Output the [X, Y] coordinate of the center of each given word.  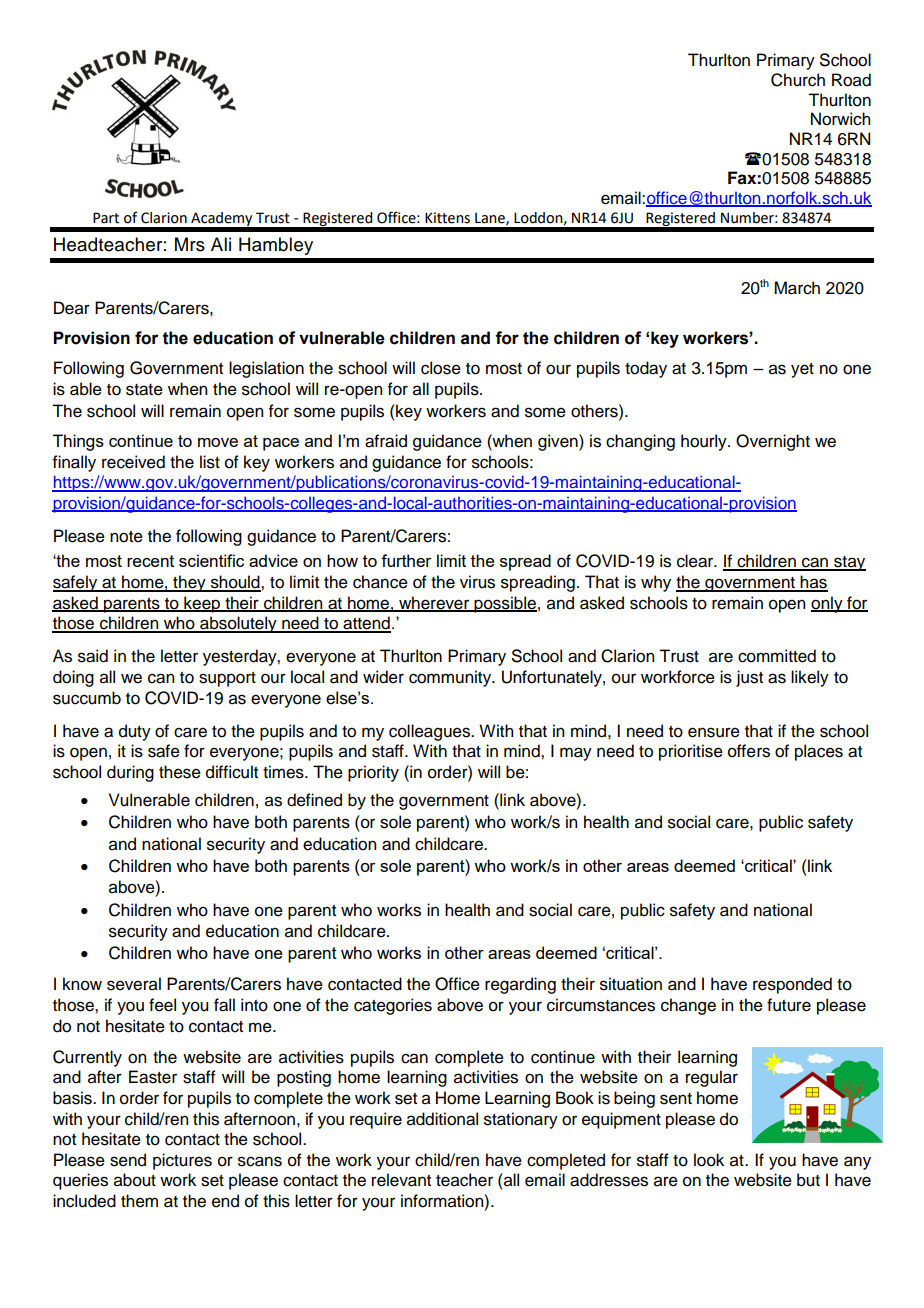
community [451, 678]
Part [106, 218]
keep [202, 604]
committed [777, 656]
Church [798, 80]
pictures [182, 1161]
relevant [401, 1180]
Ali [221, 244]
